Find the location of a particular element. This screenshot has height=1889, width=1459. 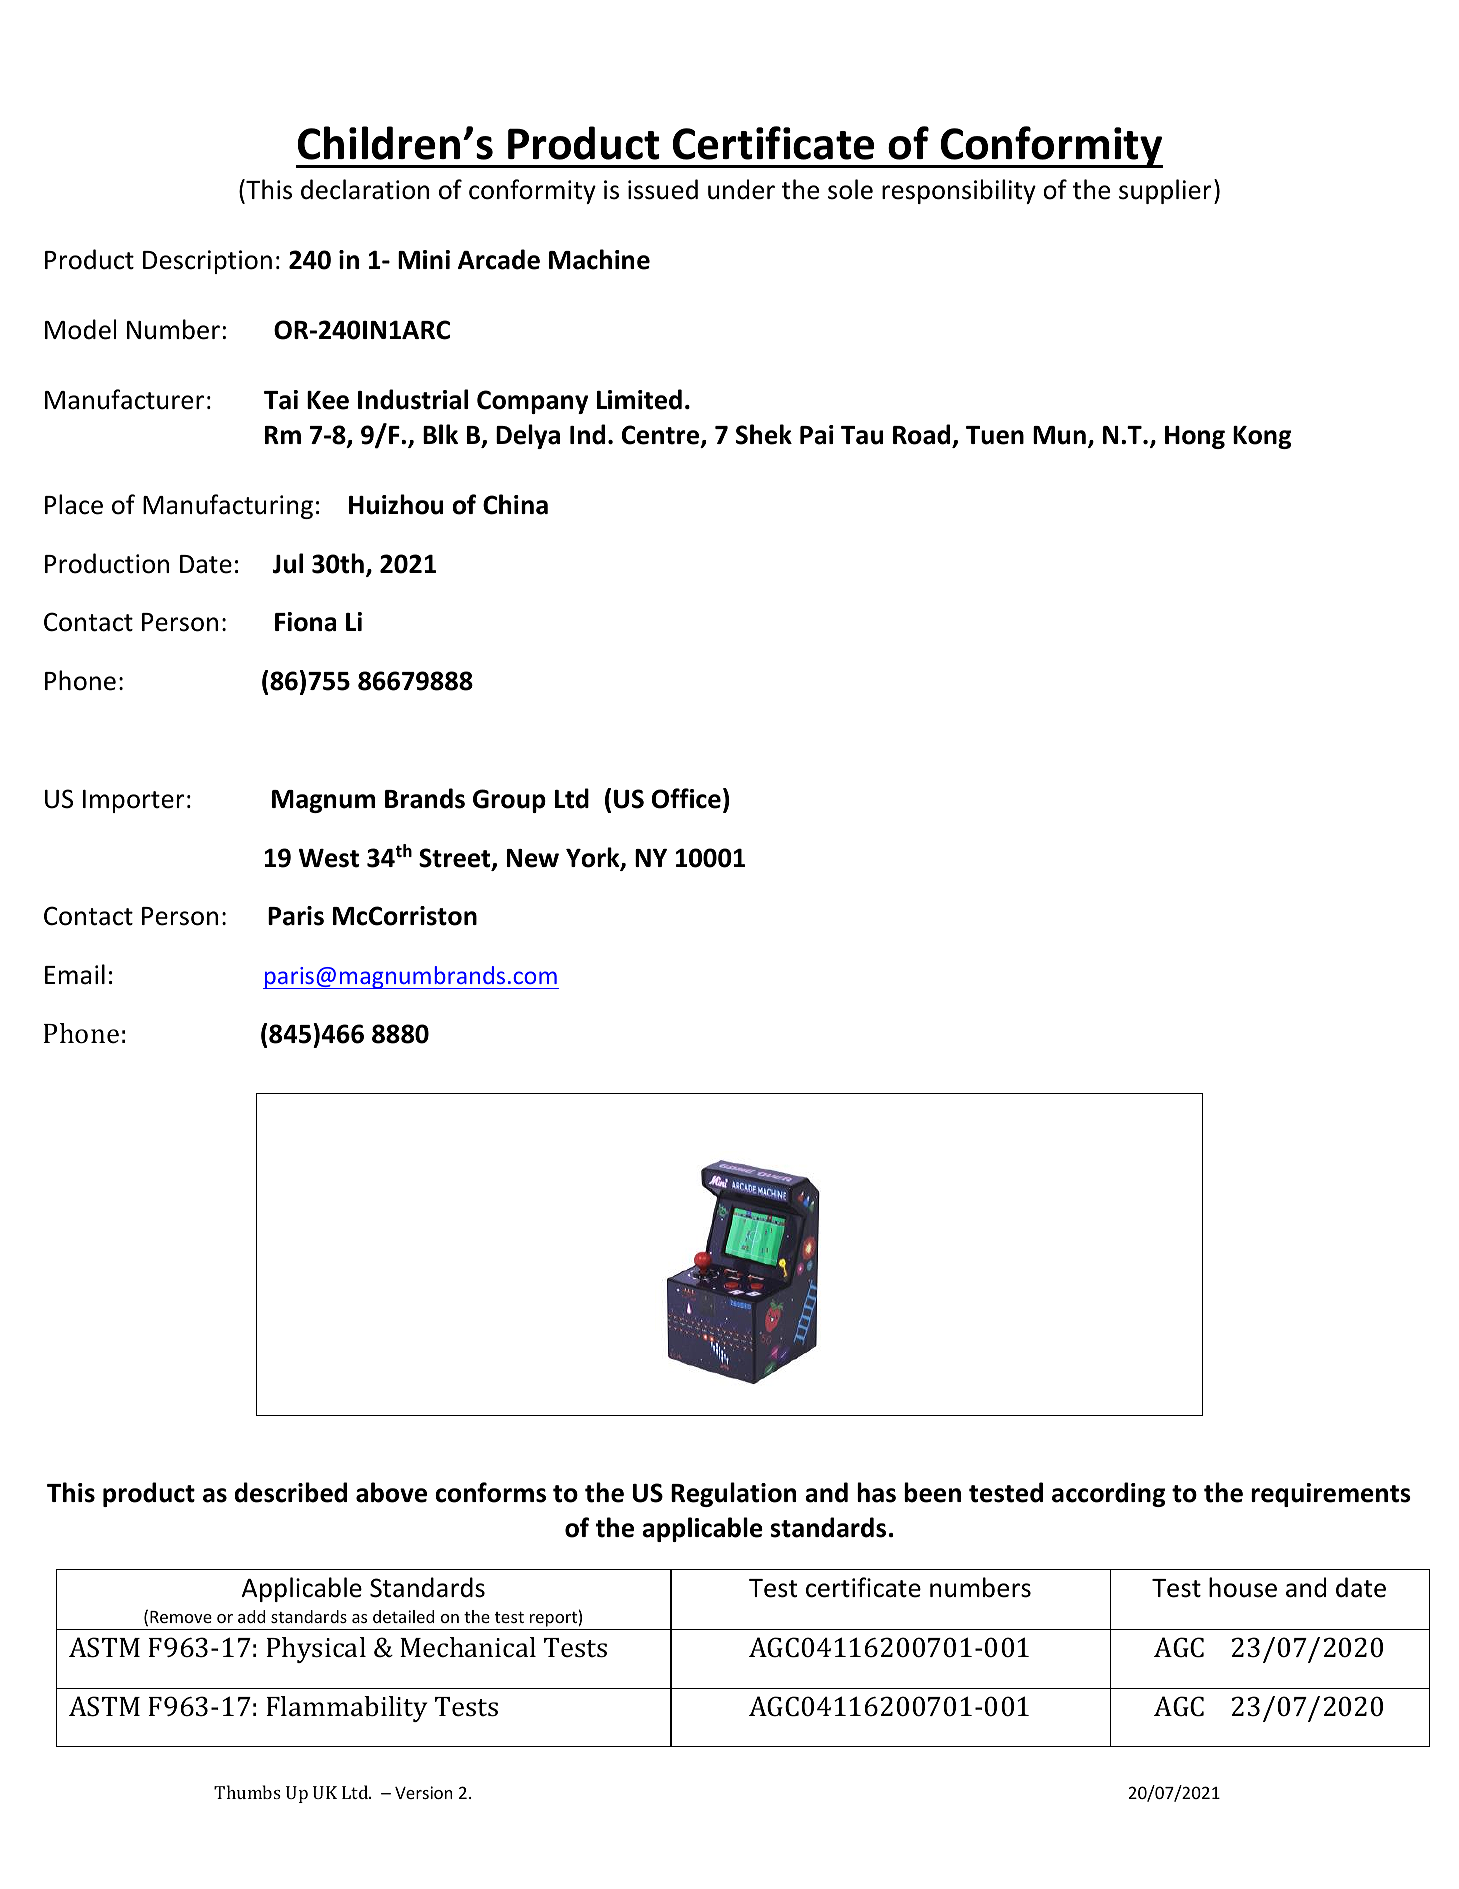

according is located at coordinates (1109, 1494).
